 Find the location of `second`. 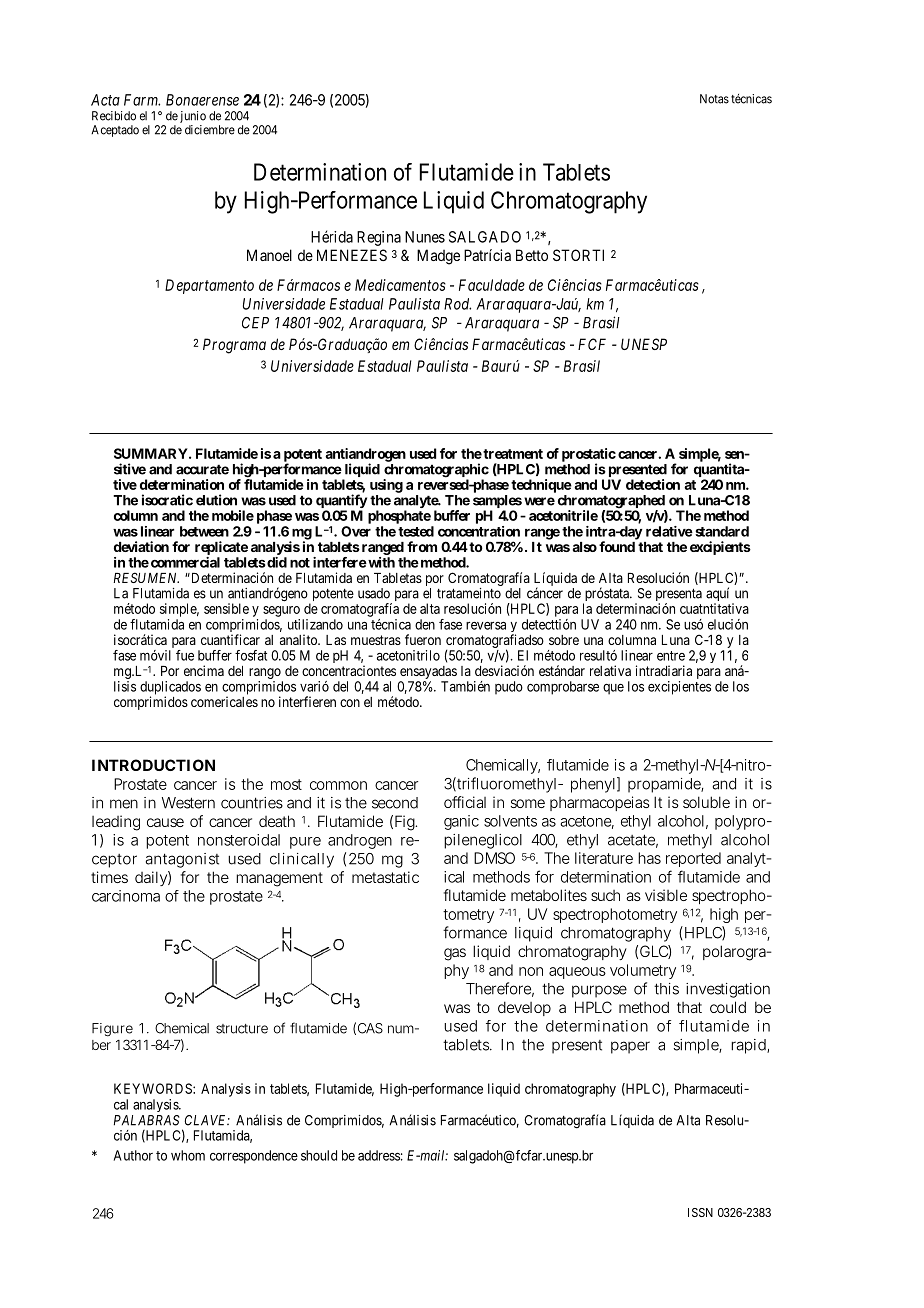

second is located at coordinates (395, 803).
